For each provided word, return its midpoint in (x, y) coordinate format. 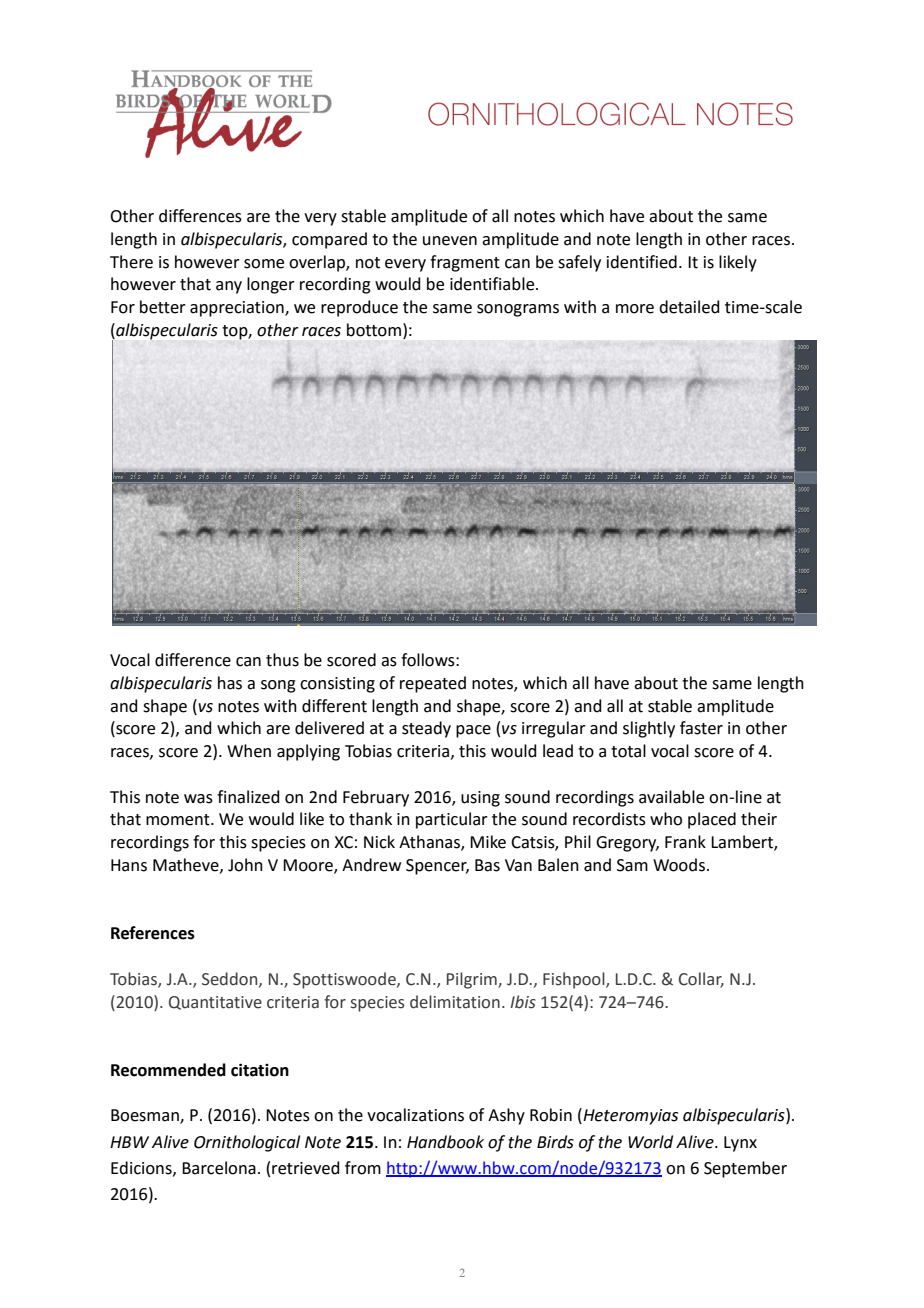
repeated (433, 684)
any (229, 287)
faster (701, 728)
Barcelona (219, 1168)
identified (642, 262)
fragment (465, 263)
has (230, 683)
